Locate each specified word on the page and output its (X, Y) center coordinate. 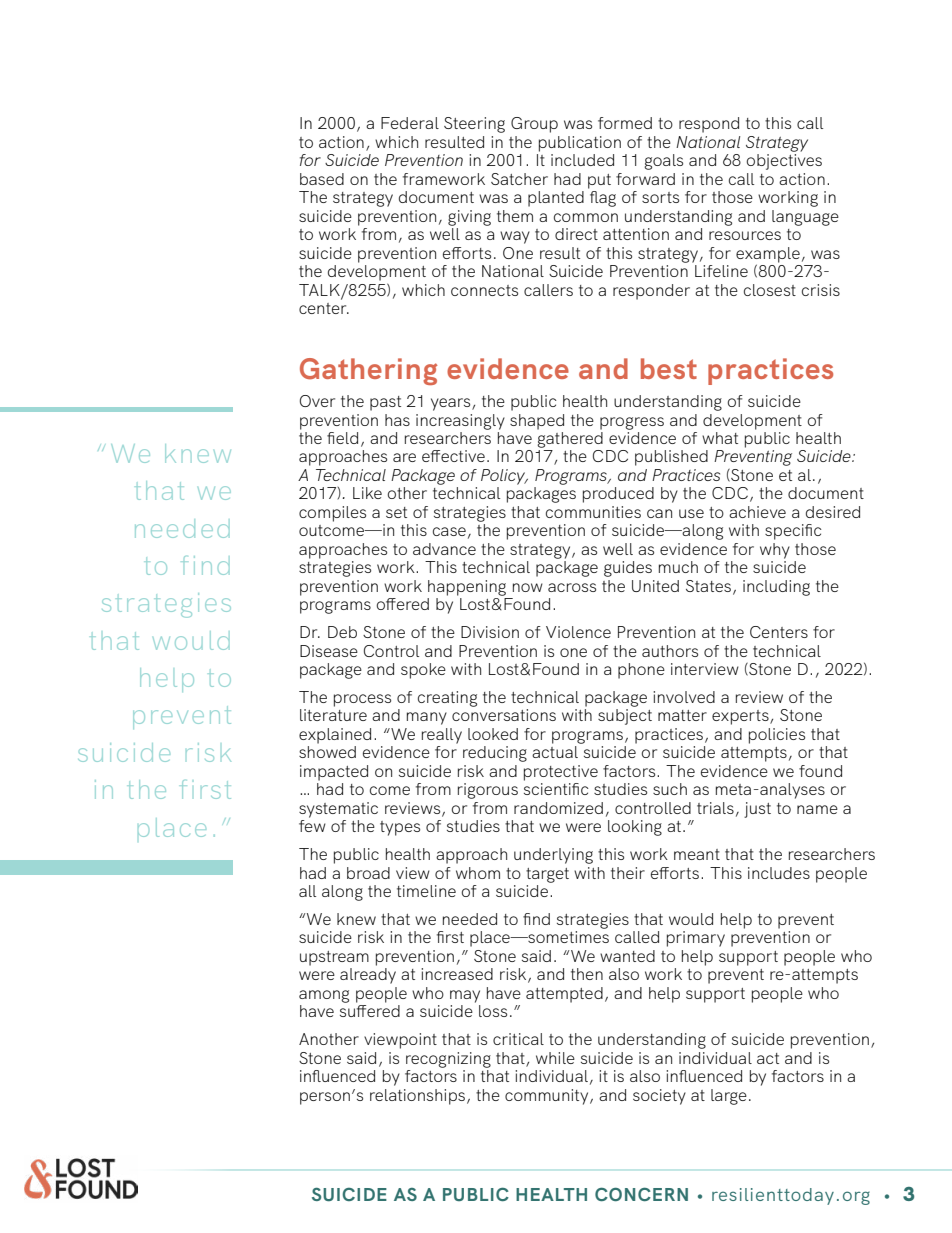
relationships (417, 1097)
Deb (342, 632)
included (582, 160)
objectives (784, 162)
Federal (410, 123)
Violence (578, 632)
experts (741, 717)
